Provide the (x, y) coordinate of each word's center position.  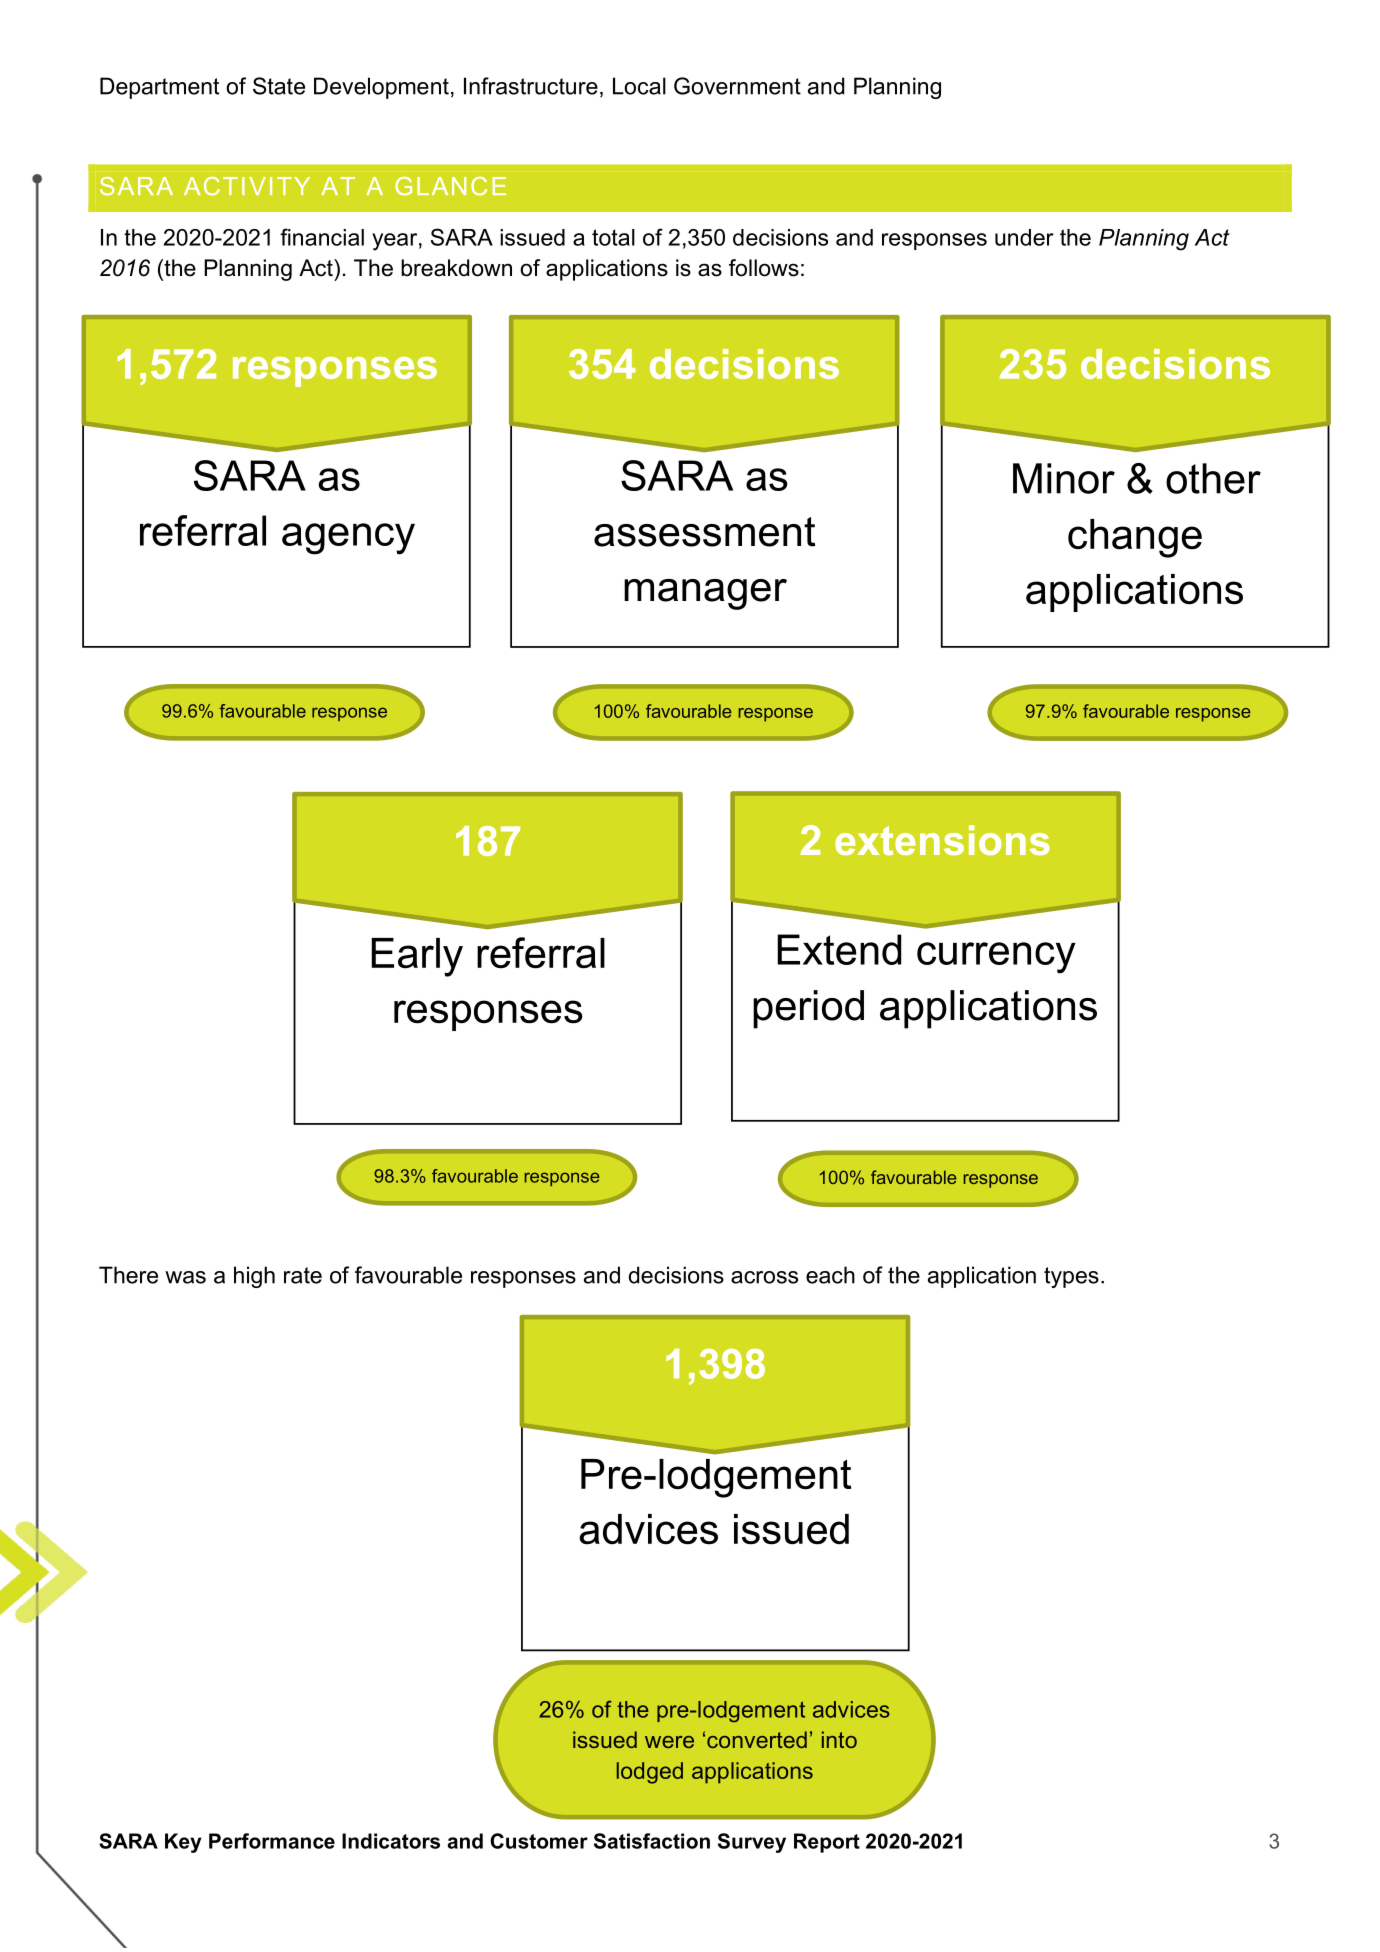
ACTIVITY (247, 186)
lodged (650, 1773)
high (254, 1277)
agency (348, 539)
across (764, 1277)
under (1024, 237)
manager (705, 594)
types (1071, 1277)
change (1135, 538)
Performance (272, 1841)
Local (639, 86)
